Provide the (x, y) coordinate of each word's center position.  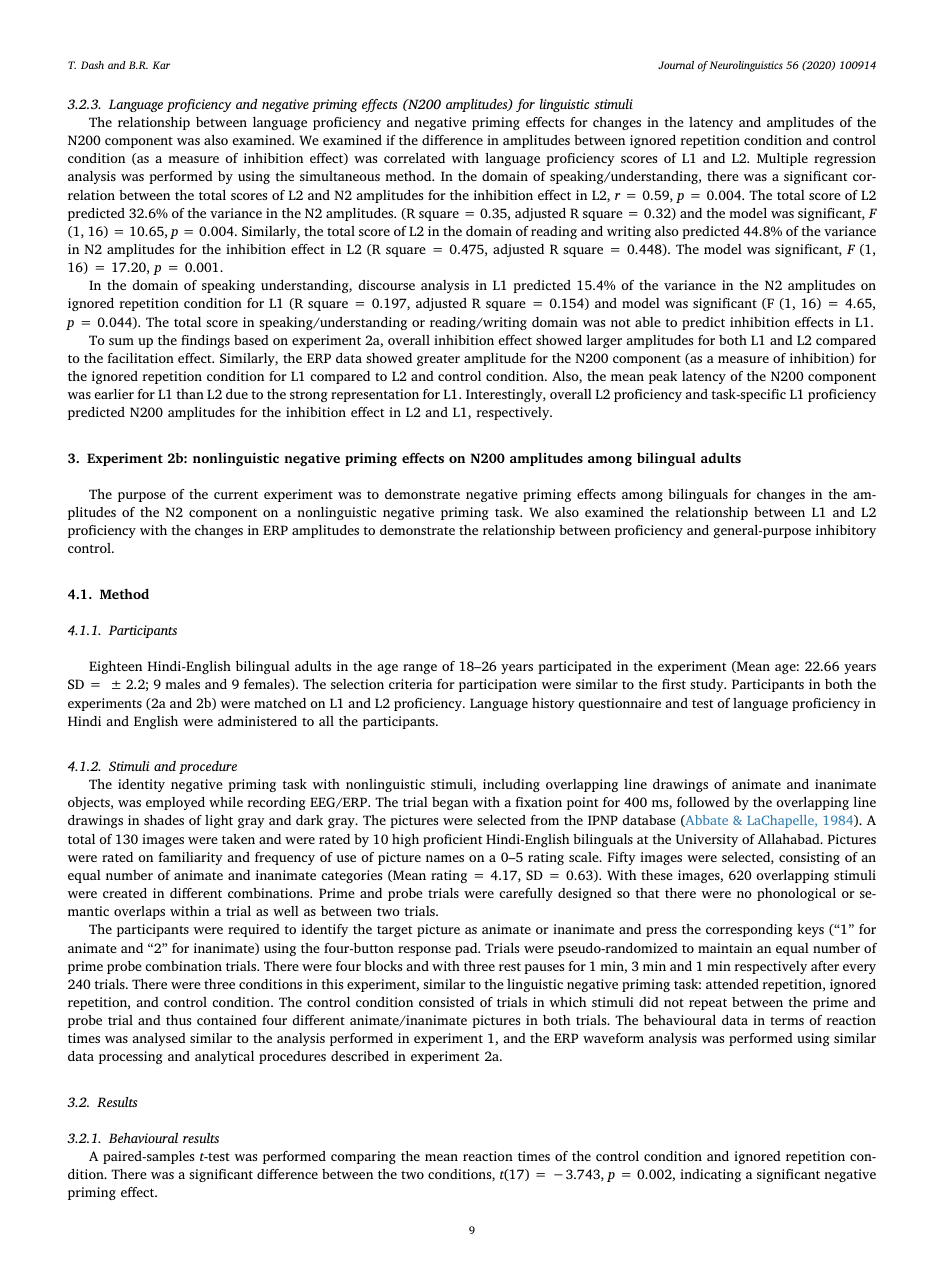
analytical (224, 1057)
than (190, 394)
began (450, 803)
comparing (363, 1157)
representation (375, 395)
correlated (414, 158)
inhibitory (846, 531)
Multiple (782, 159)
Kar (161, 65)
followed (703, 802)
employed (175, 803)
